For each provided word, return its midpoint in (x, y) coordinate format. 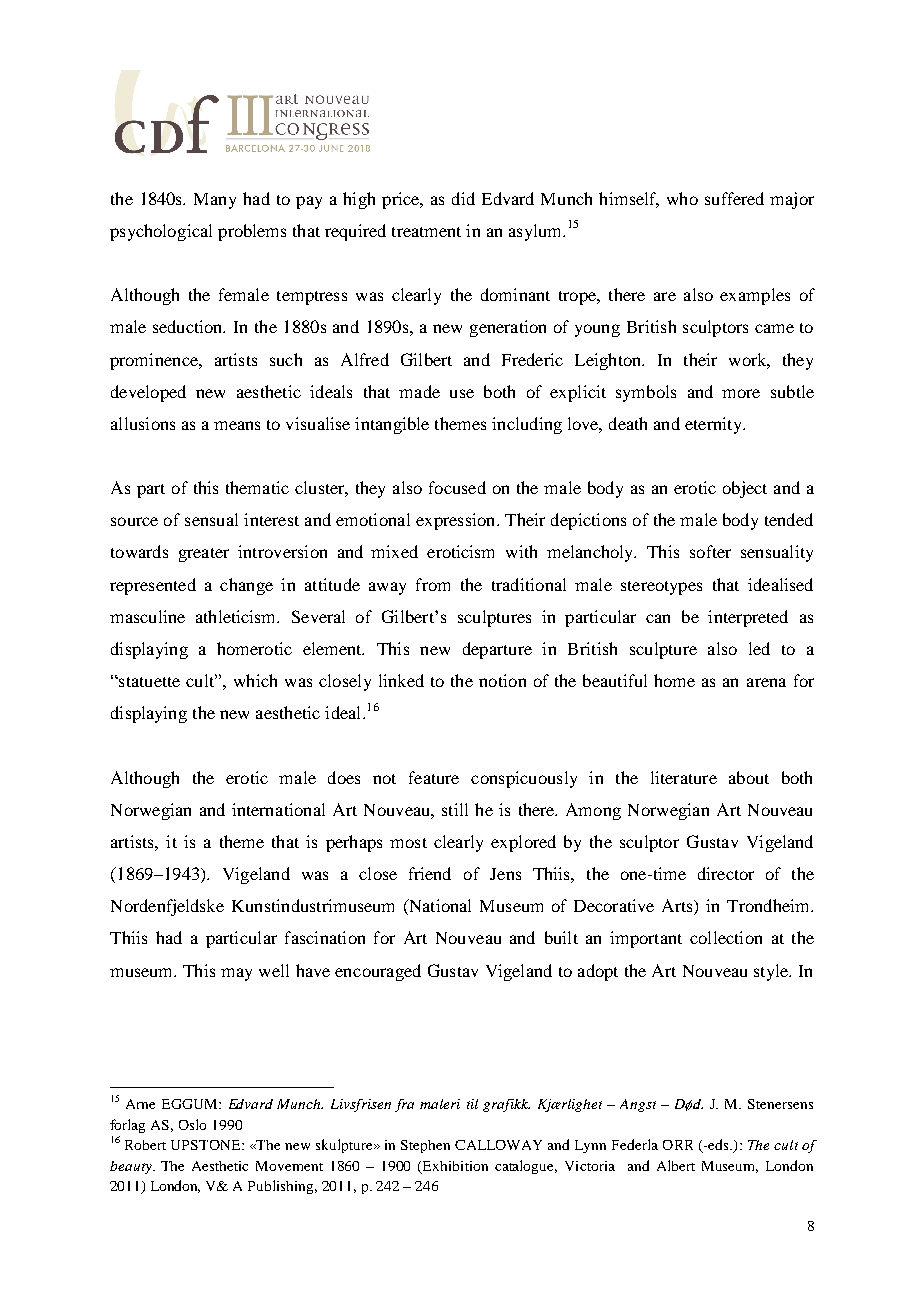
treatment (426, 232)
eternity (714, 425)
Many (215, 201)
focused (457, 487)
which (255, 680)
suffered (734, 198)
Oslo (192, 1124)
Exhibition (455, 1166)
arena (766, 682)
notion (502, 680)
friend (430, 873)
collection (726, 937)
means (237, 425)
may (236, 974)
